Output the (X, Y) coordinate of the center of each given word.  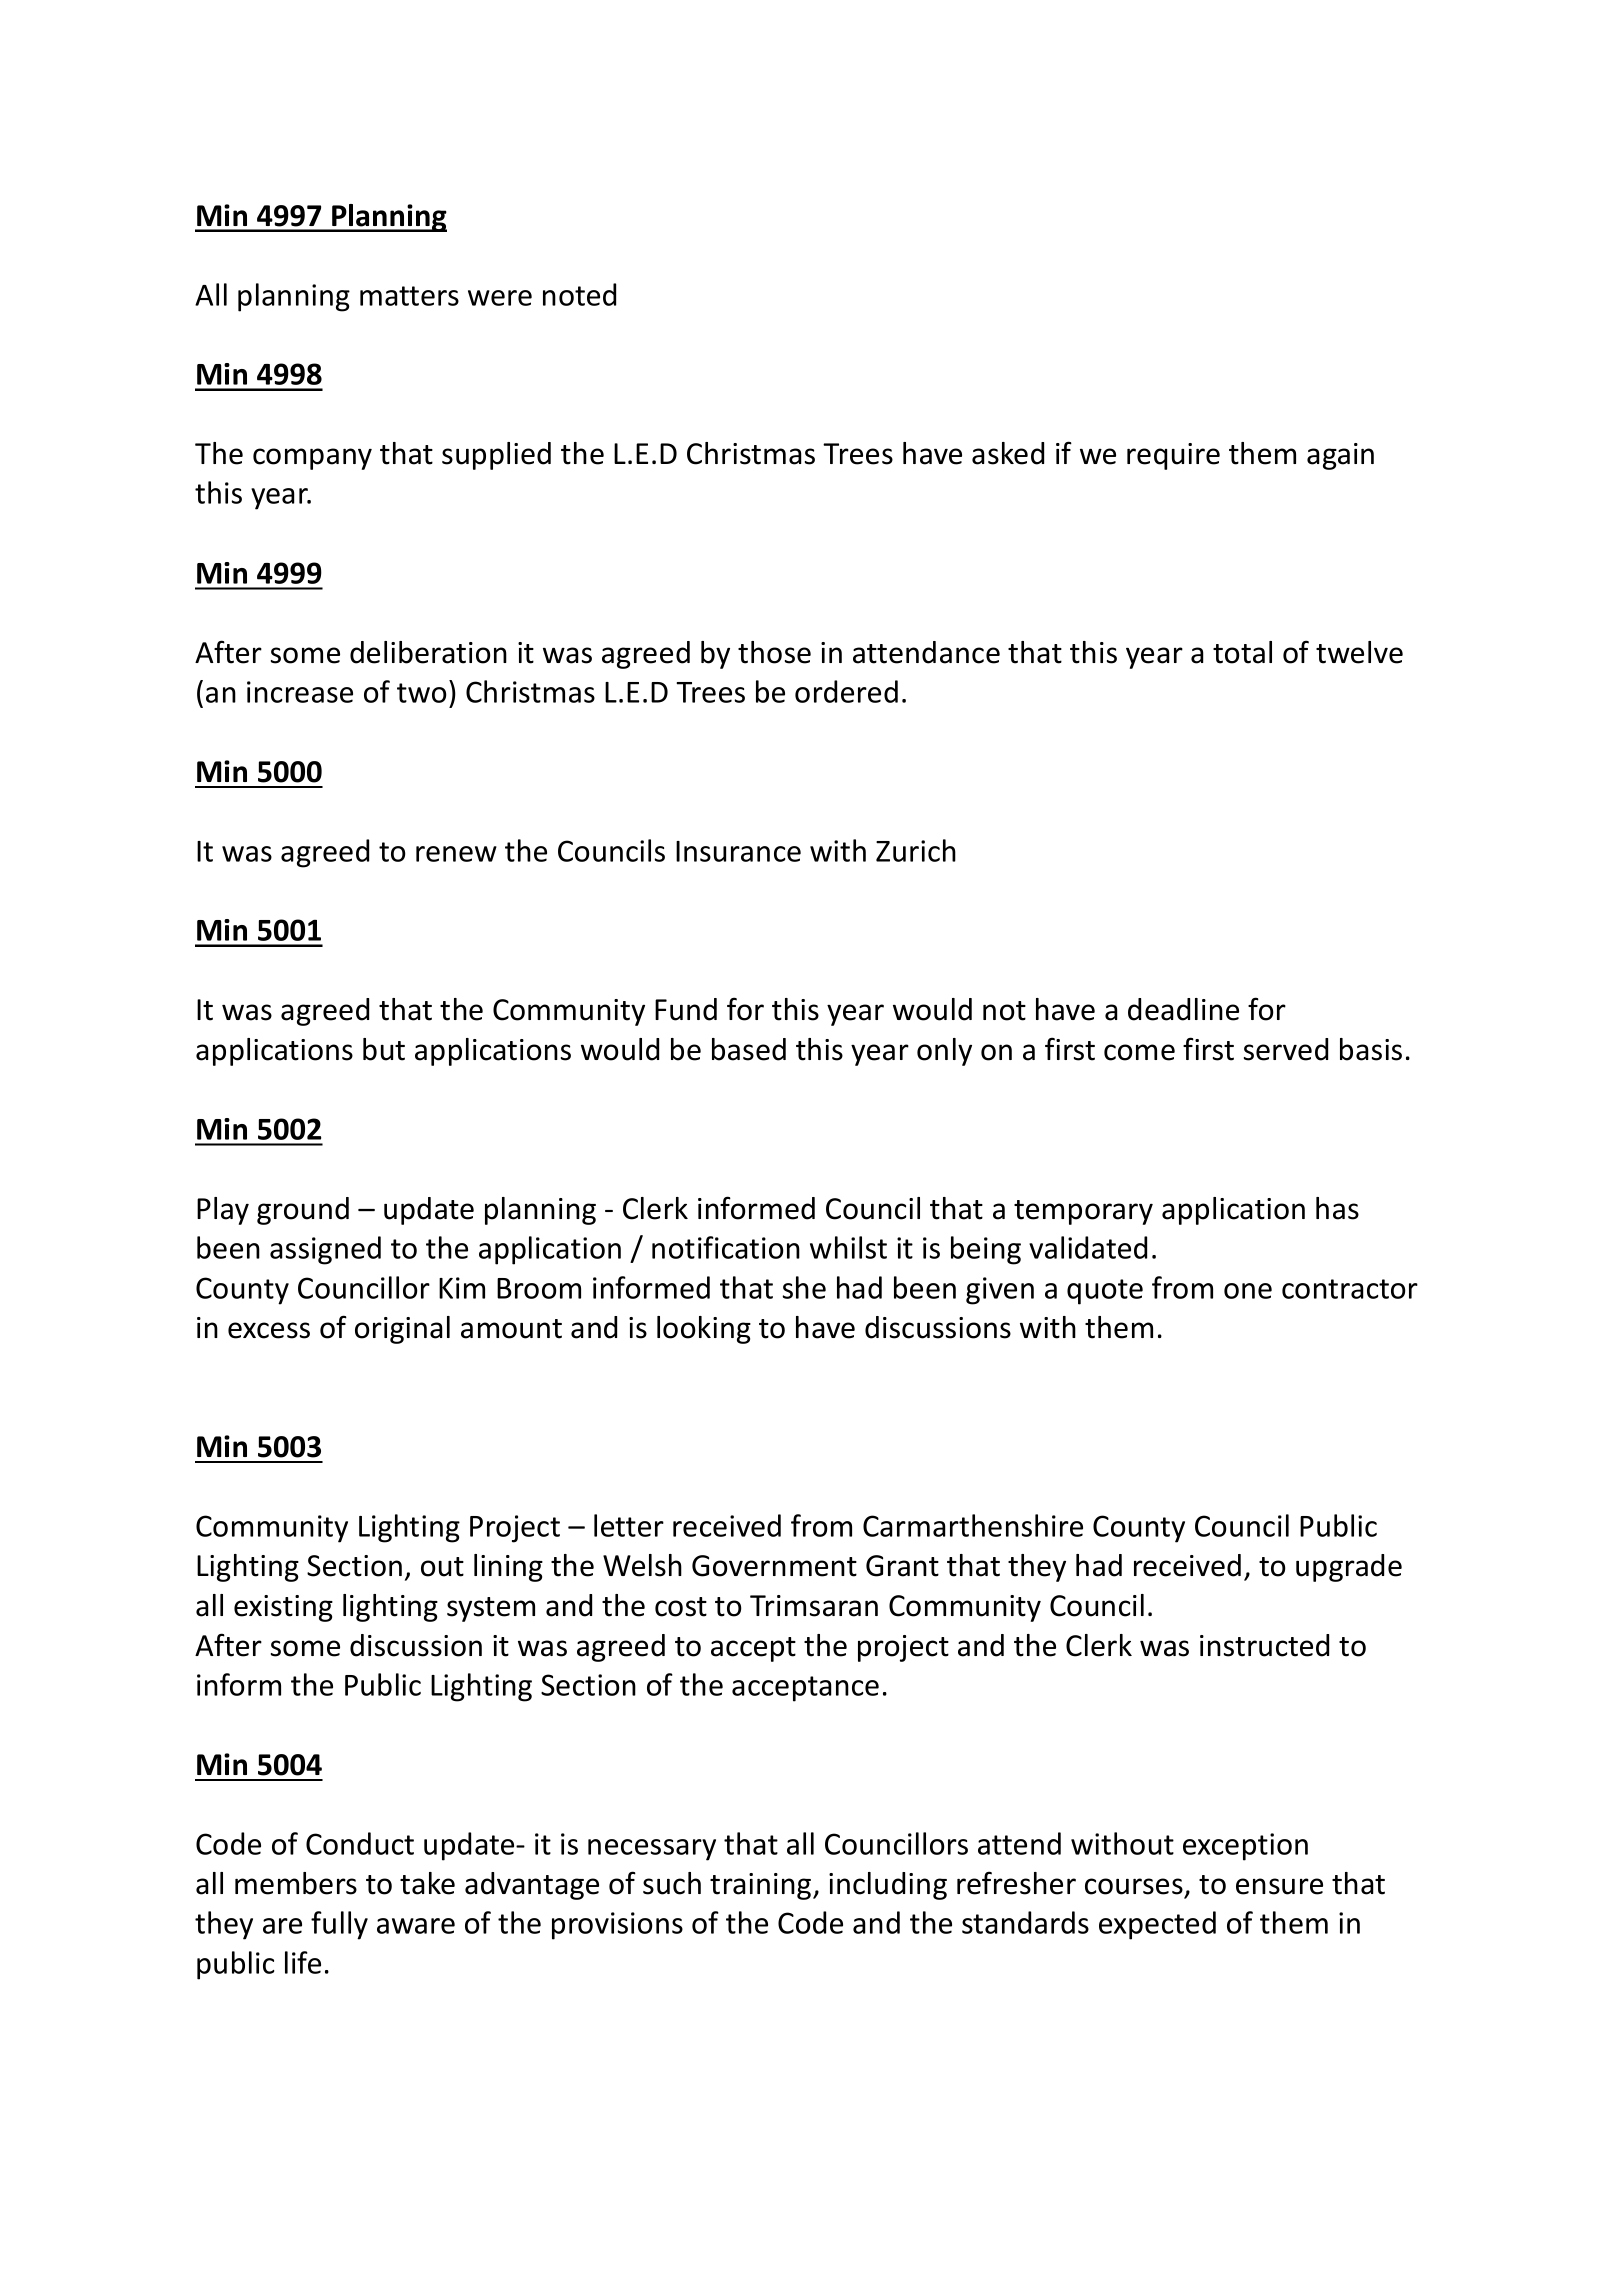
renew (456, 854)
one (1248, 1291)
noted (579, 294)
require (1173, 456)
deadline (1183, 1009)
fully (339, 1925)
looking (704, 1330)
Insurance (738, 851)
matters (409, 296)
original (402, 1330)
